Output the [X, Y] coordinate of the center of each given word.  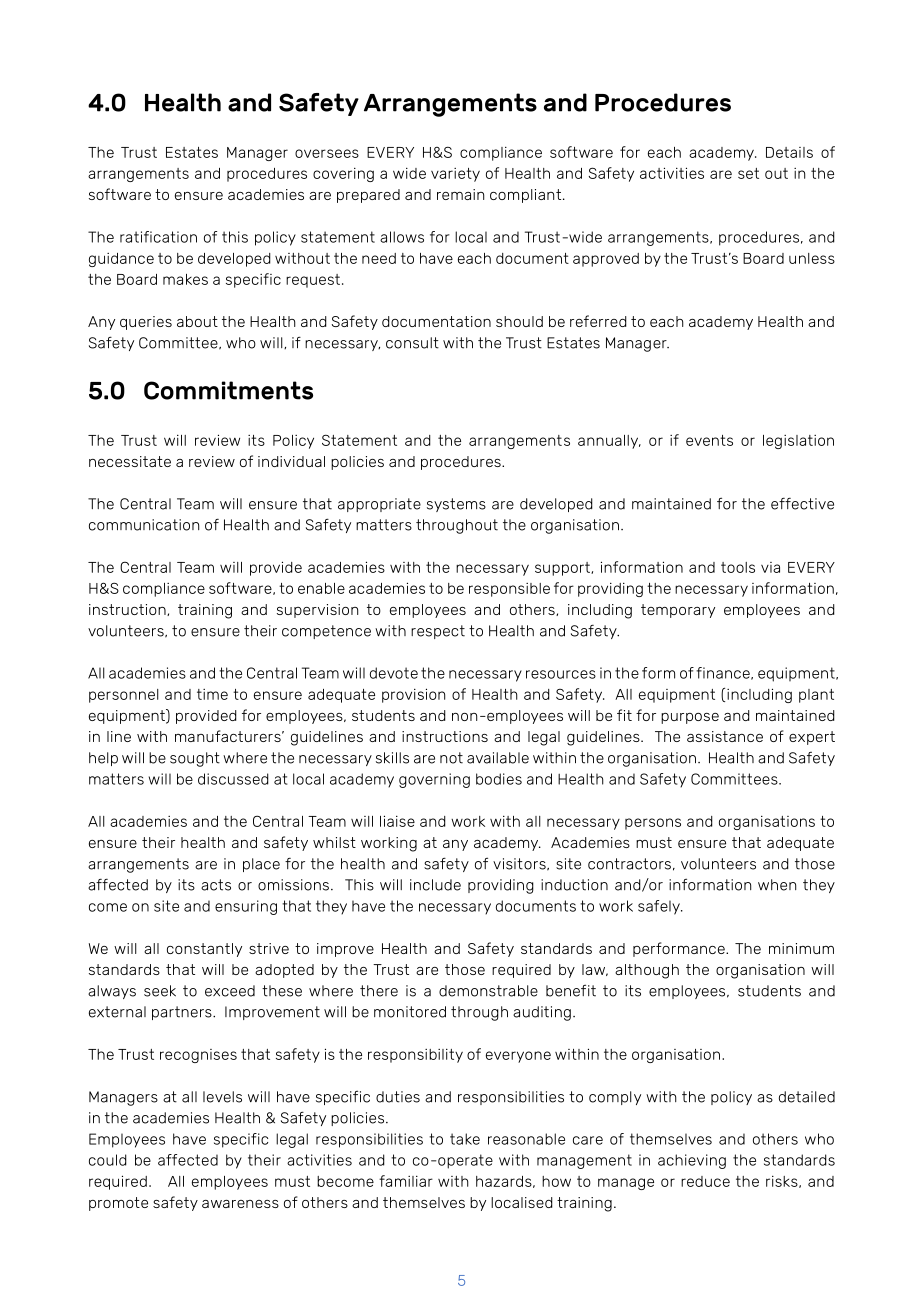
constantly [204, 950]
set [748, 173]
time [212, 694]
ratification [158, 237]
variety [455, 175]
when [777, 885]
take [465, 1139]
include [435, 885]
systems [456, 505]
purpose [690, 718]
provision [413, 695]
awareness [240, 1204]
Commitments [228, 390]
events [709, 440]
